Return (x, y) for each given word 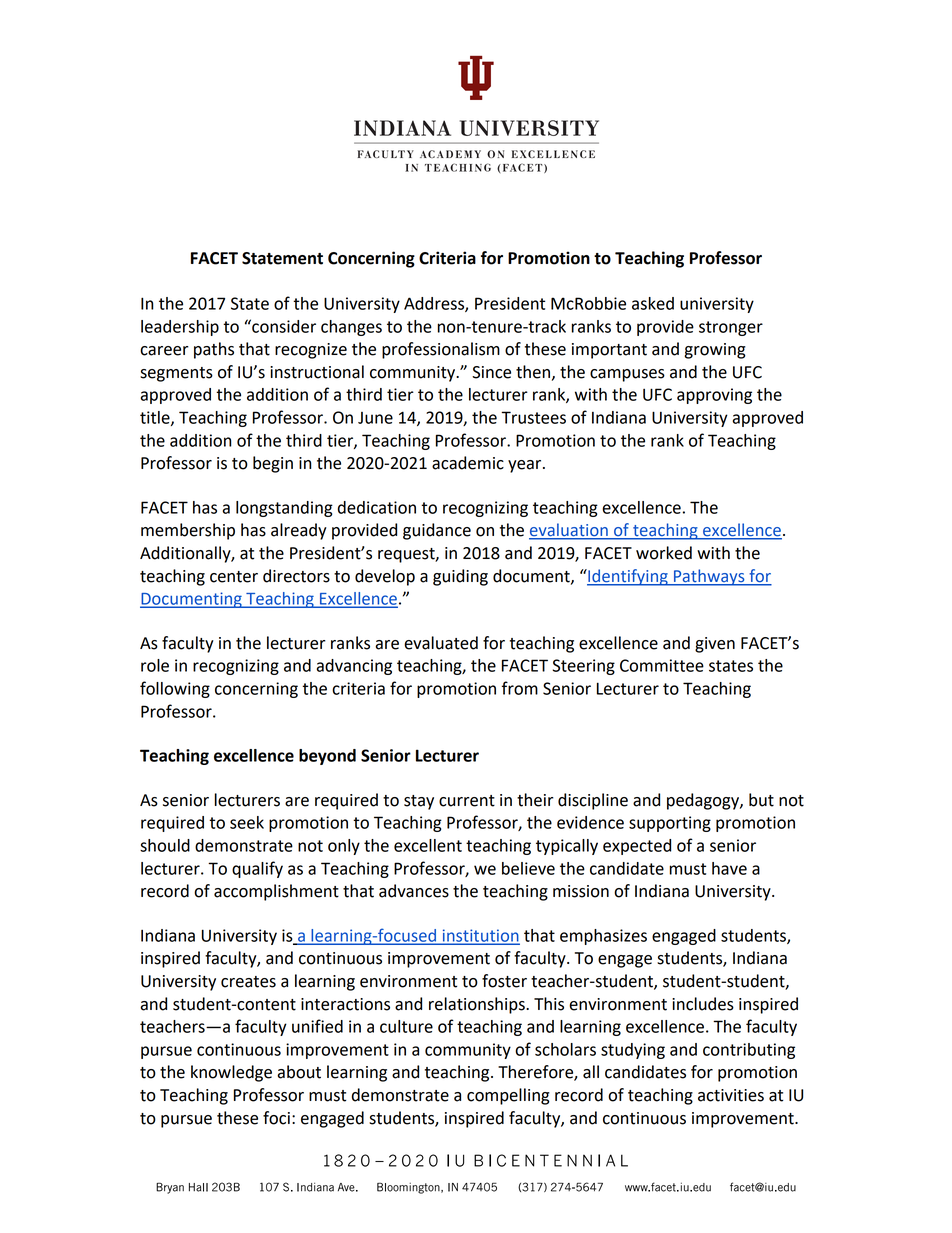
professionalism (441, 350)
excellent (428, 845)
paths (214, 350)
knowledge (231, 1073)
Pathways (709, 577)
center (234, 577)
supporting (670, 824)
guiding (460, 577)
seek (247, 822)
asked (653, 303)
